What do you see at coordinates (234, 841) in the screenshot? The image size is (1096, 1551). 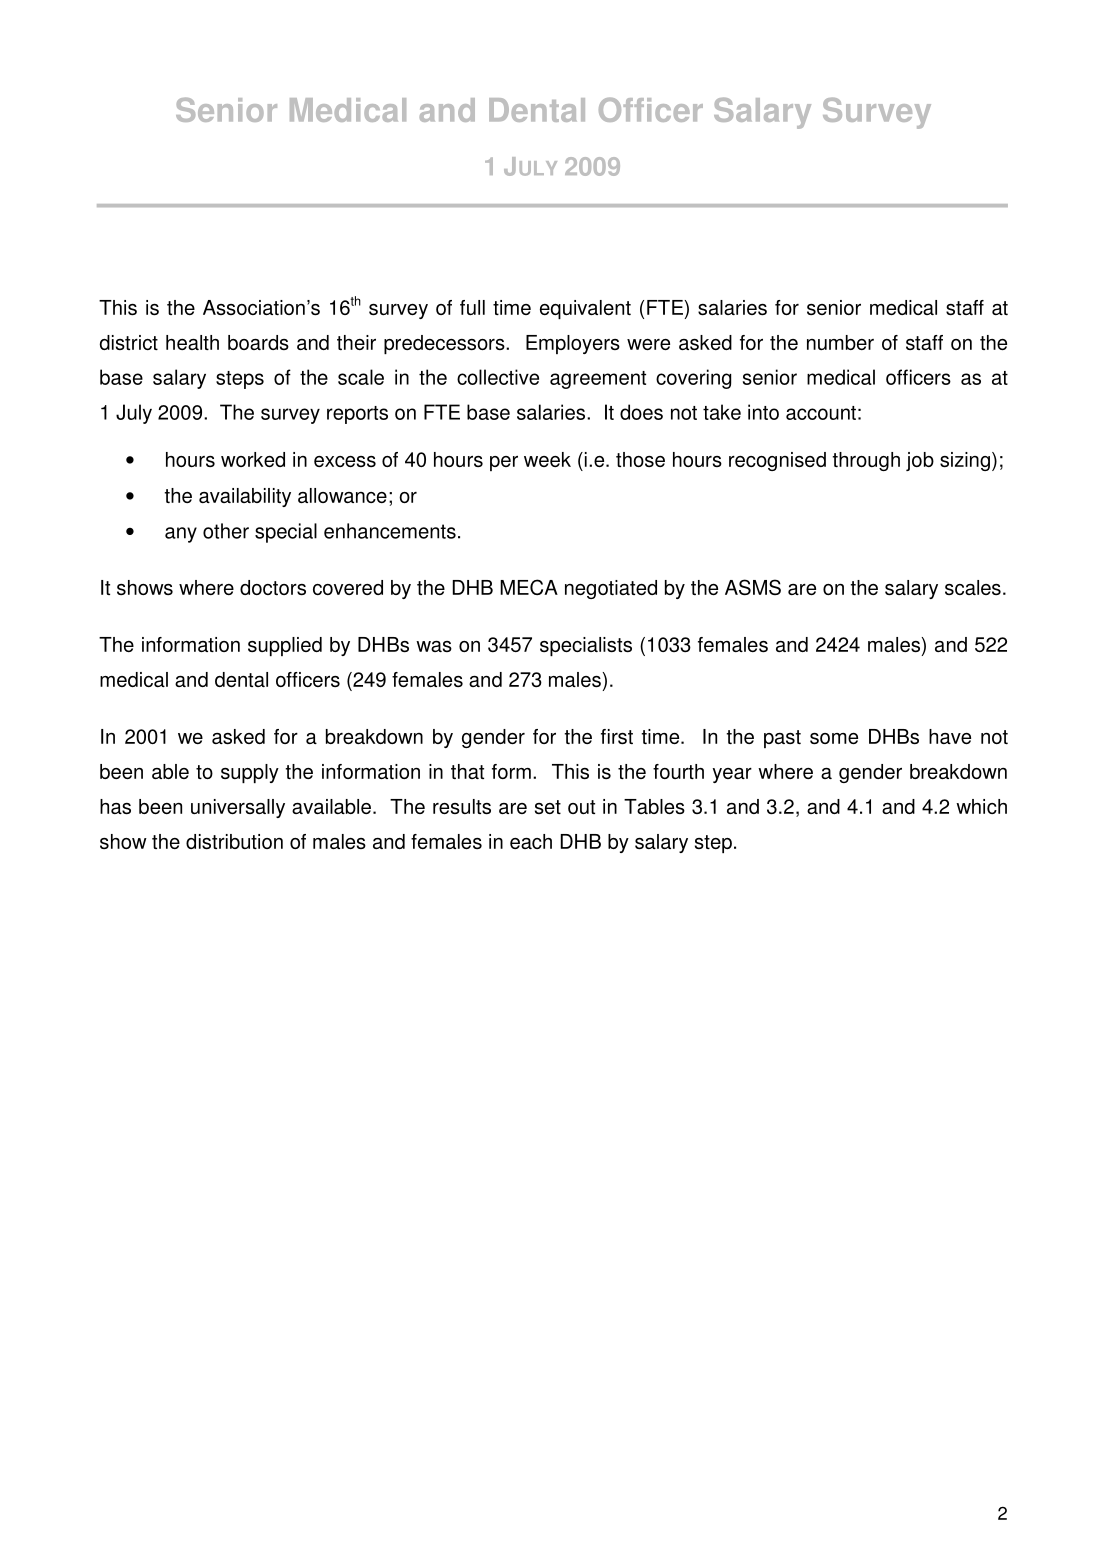 I see `distribution` at bounding box center [234, 841].
